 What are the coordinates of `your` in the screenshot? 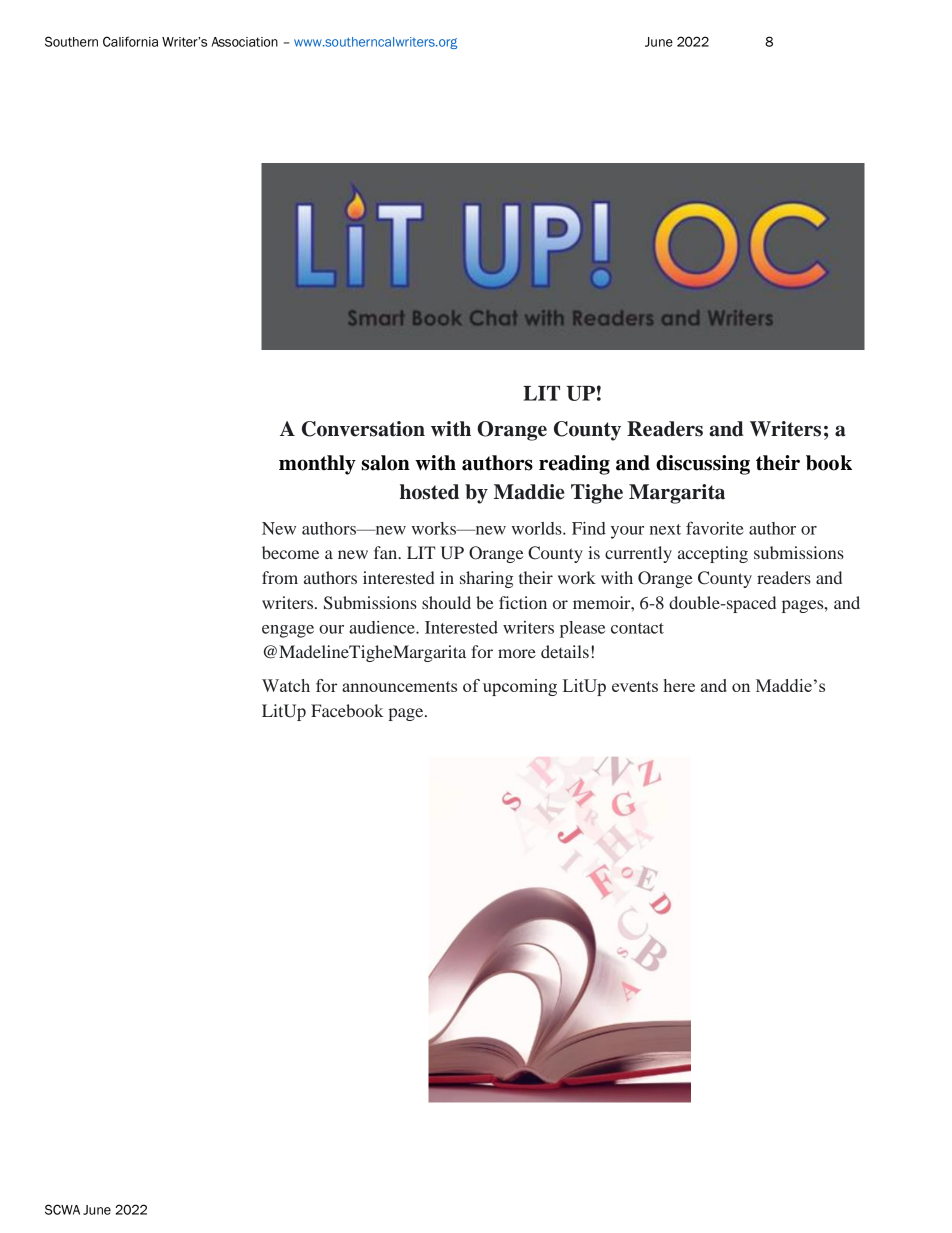 It's located at (627, 532).
